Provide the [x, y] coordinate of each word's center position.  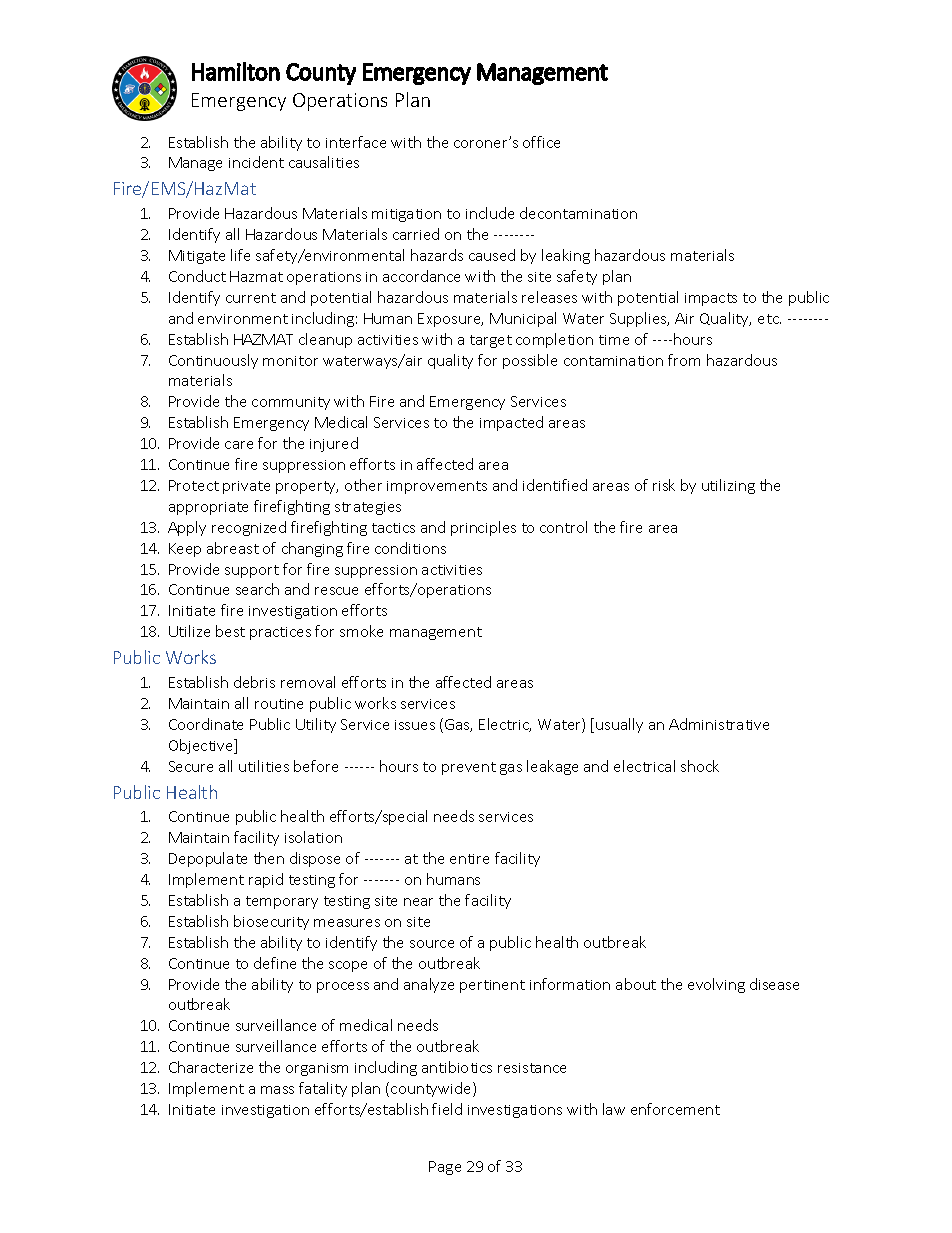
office [541, 142]
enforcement [675, 1109]
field [447, 1109]
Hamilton [236, 71]
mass [277, 1090]
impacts [711, 299]
